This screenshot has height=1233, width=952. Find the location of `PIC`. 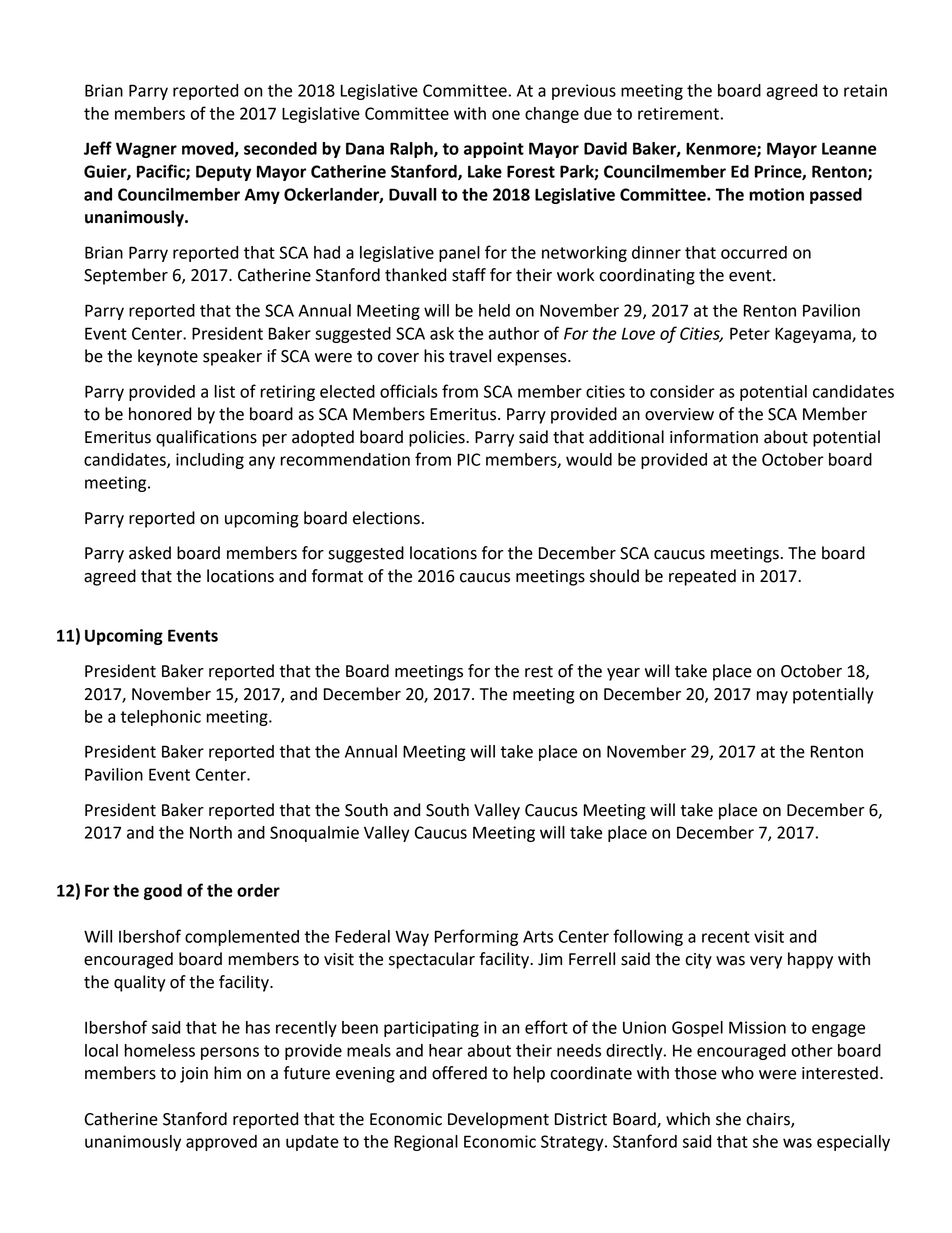

PIC is located at coordinates (469, 459).
